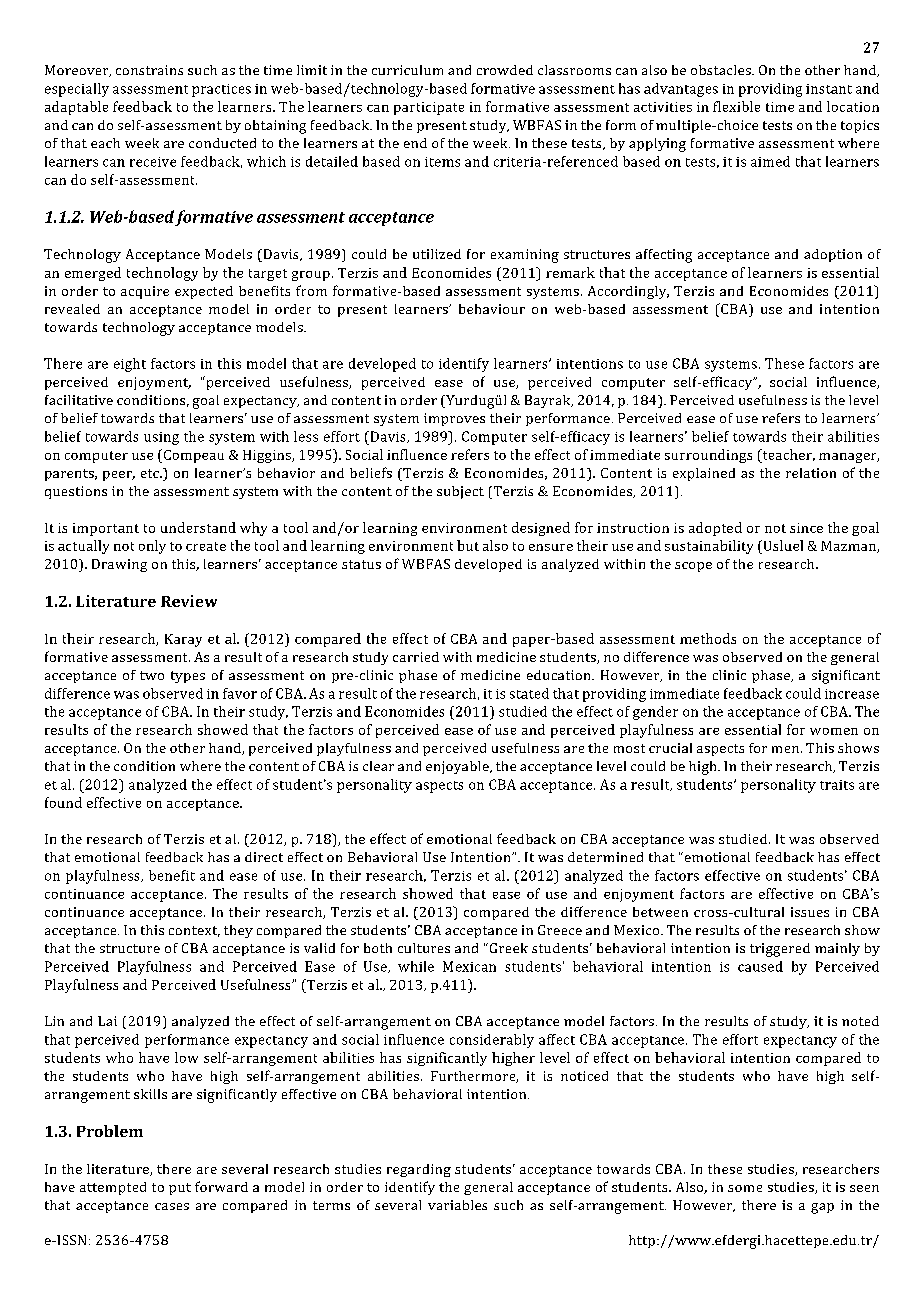 The image size is (924, 1308). Describe the element at coordinates (708, 638) in the screenshot. I see `methods` at that location.
